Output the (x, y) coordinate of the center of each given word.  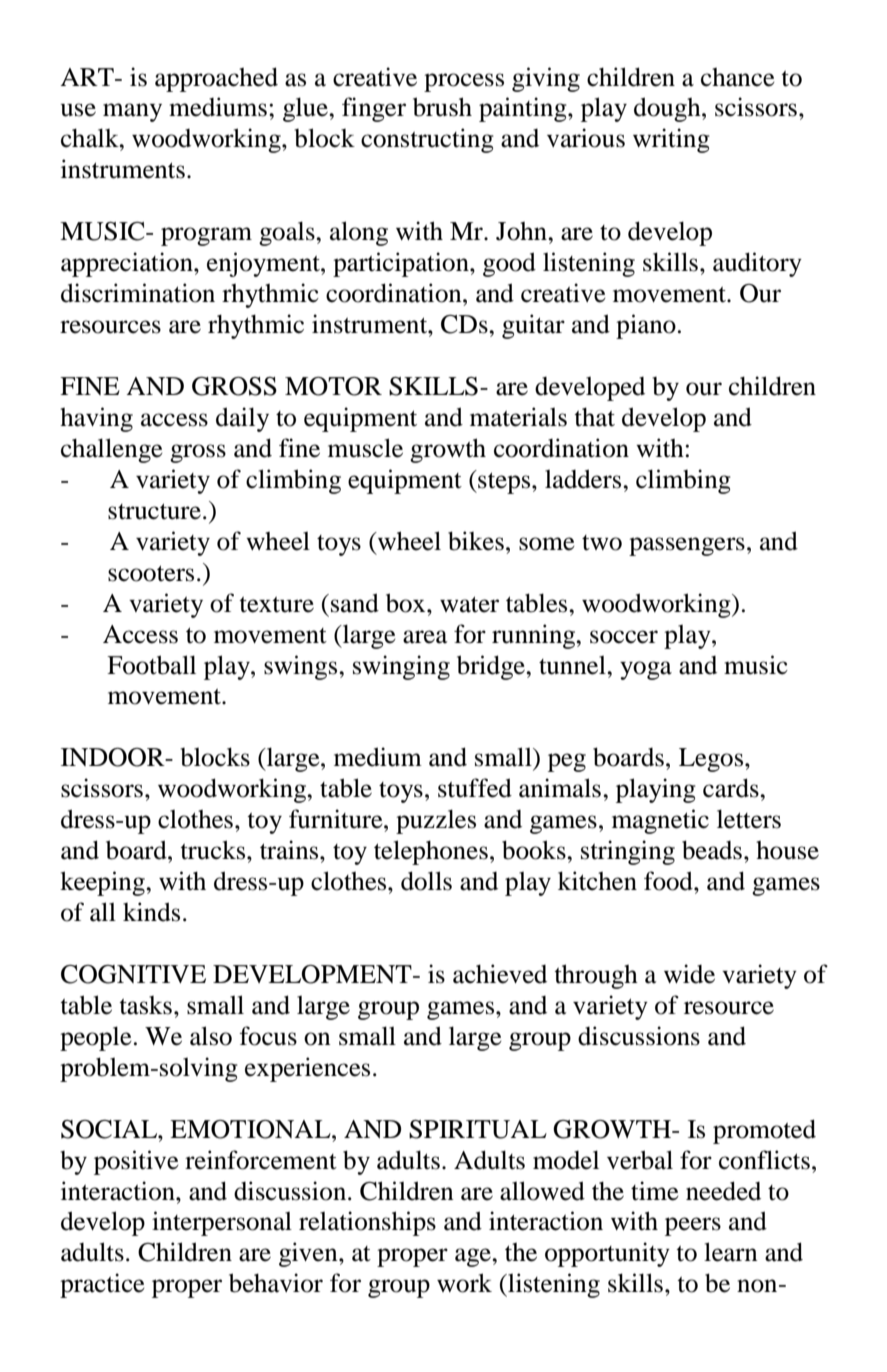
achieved (500, 974)
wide (689, 974)
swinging (401, 667)
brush (442, 107)
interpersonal (222, 1223)
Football (151, 665)
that (594, 417)
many (132, 112)
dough (668, 109)
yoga (646, 670)
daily (242, 419)
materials (518, 417)
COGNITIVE (133, 974)
